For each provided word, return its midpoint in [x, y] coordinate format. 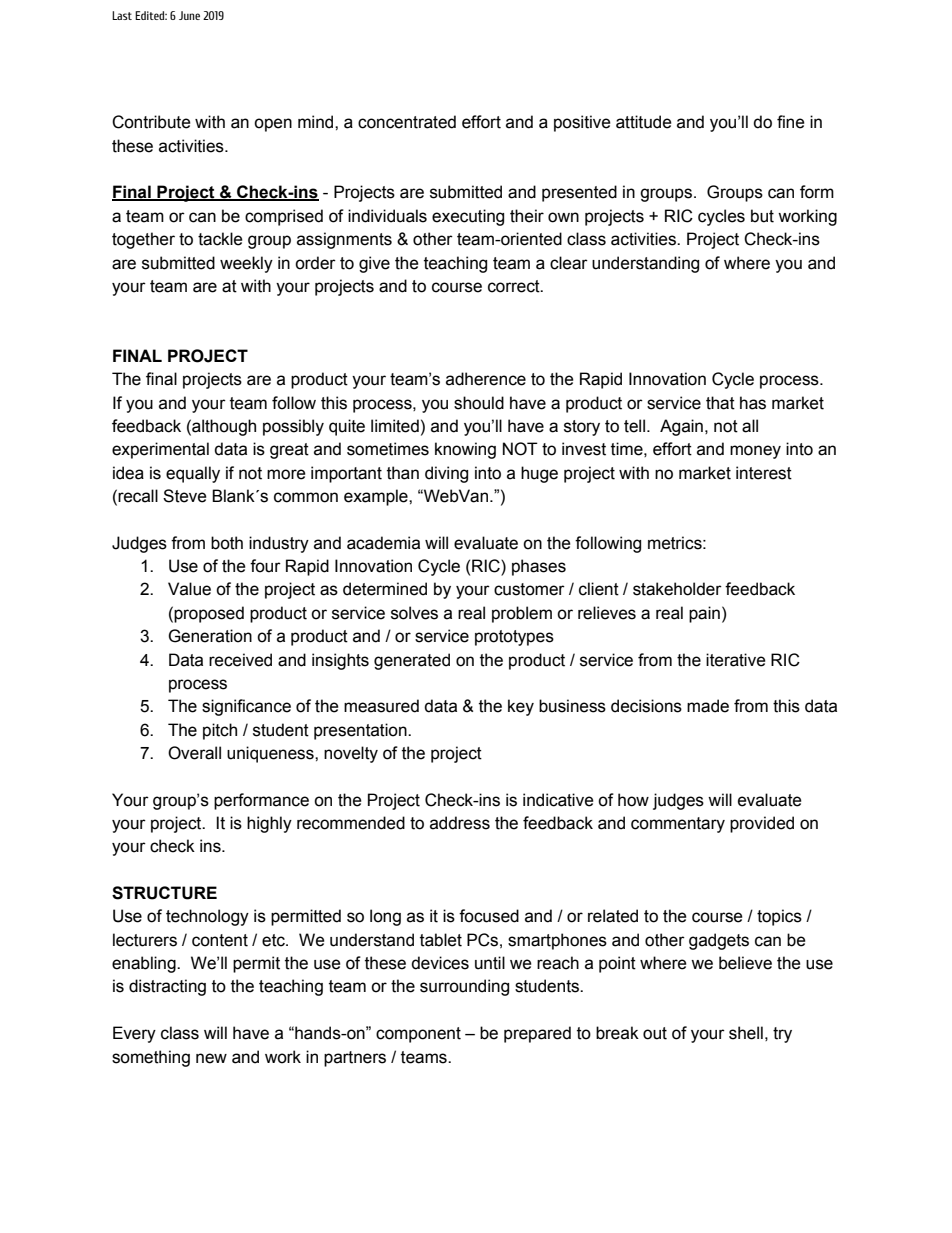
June [189, 15]
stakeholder [677, 589]
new [211, 1058]
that [720, 403]
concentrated [407, 122]
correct [515, 286]
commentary [678, 825]
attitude [644, 122]
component [418, 1035]
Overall [194, 753]
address [460, 823]
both [227, 543]
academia [383, 543]
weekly [246, 264]
